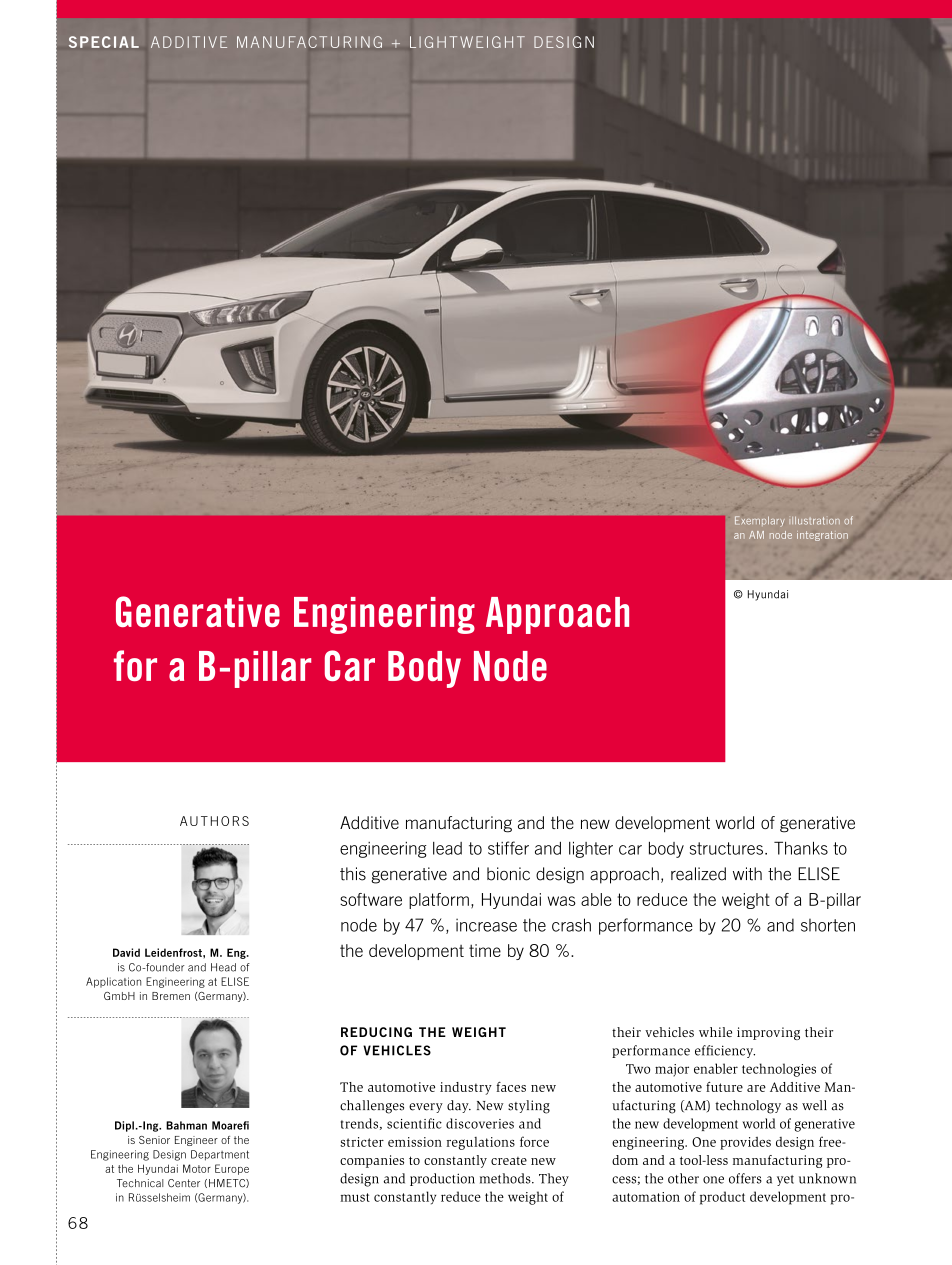 The image size is (952, 1265). What do you see at coordinates (760, 521) in the screenshot?
I see `Exemplary` at bounding box center [760, 521].
